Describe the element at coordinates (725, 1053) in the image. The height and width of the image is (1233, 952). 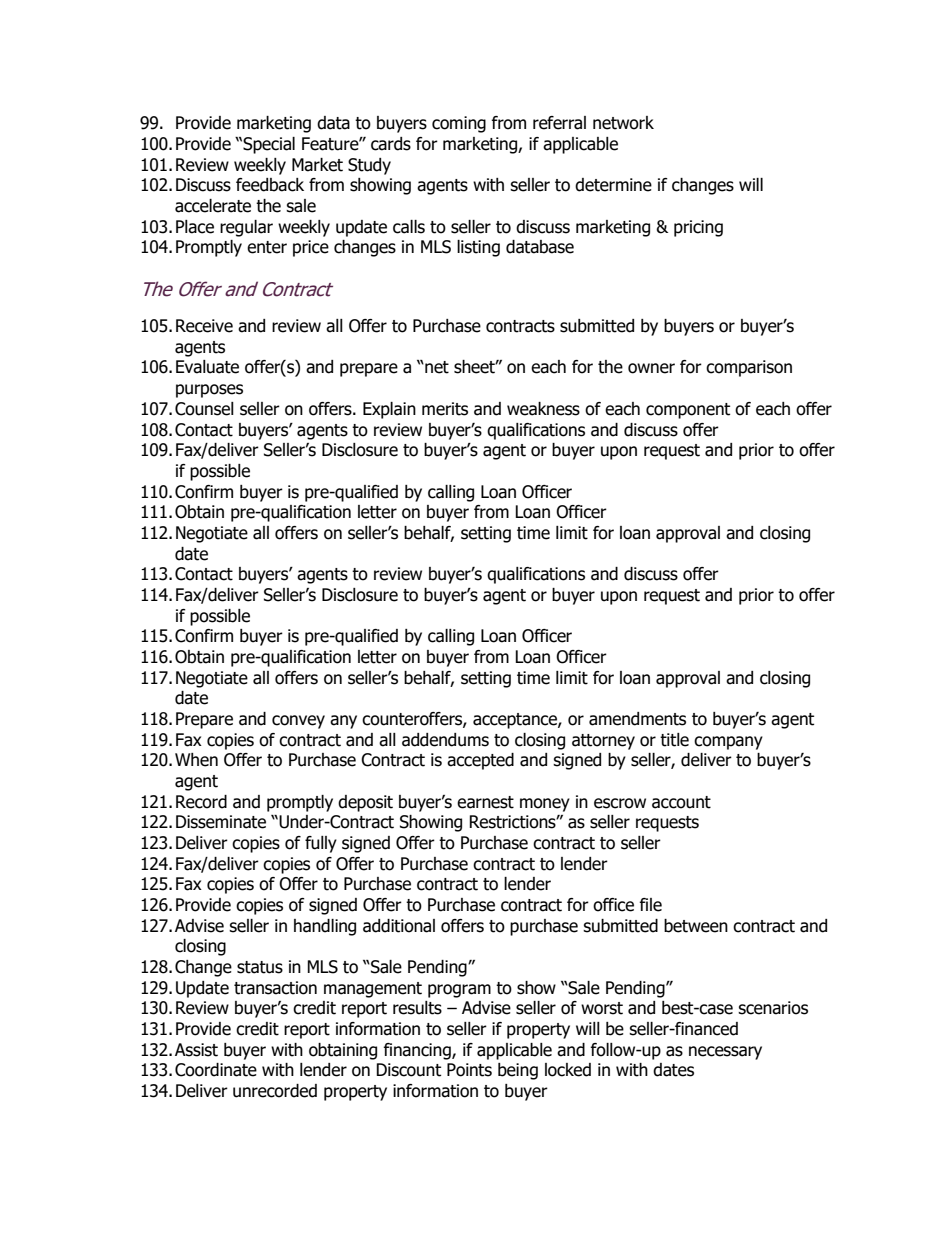
I see `necessary` at that location.
